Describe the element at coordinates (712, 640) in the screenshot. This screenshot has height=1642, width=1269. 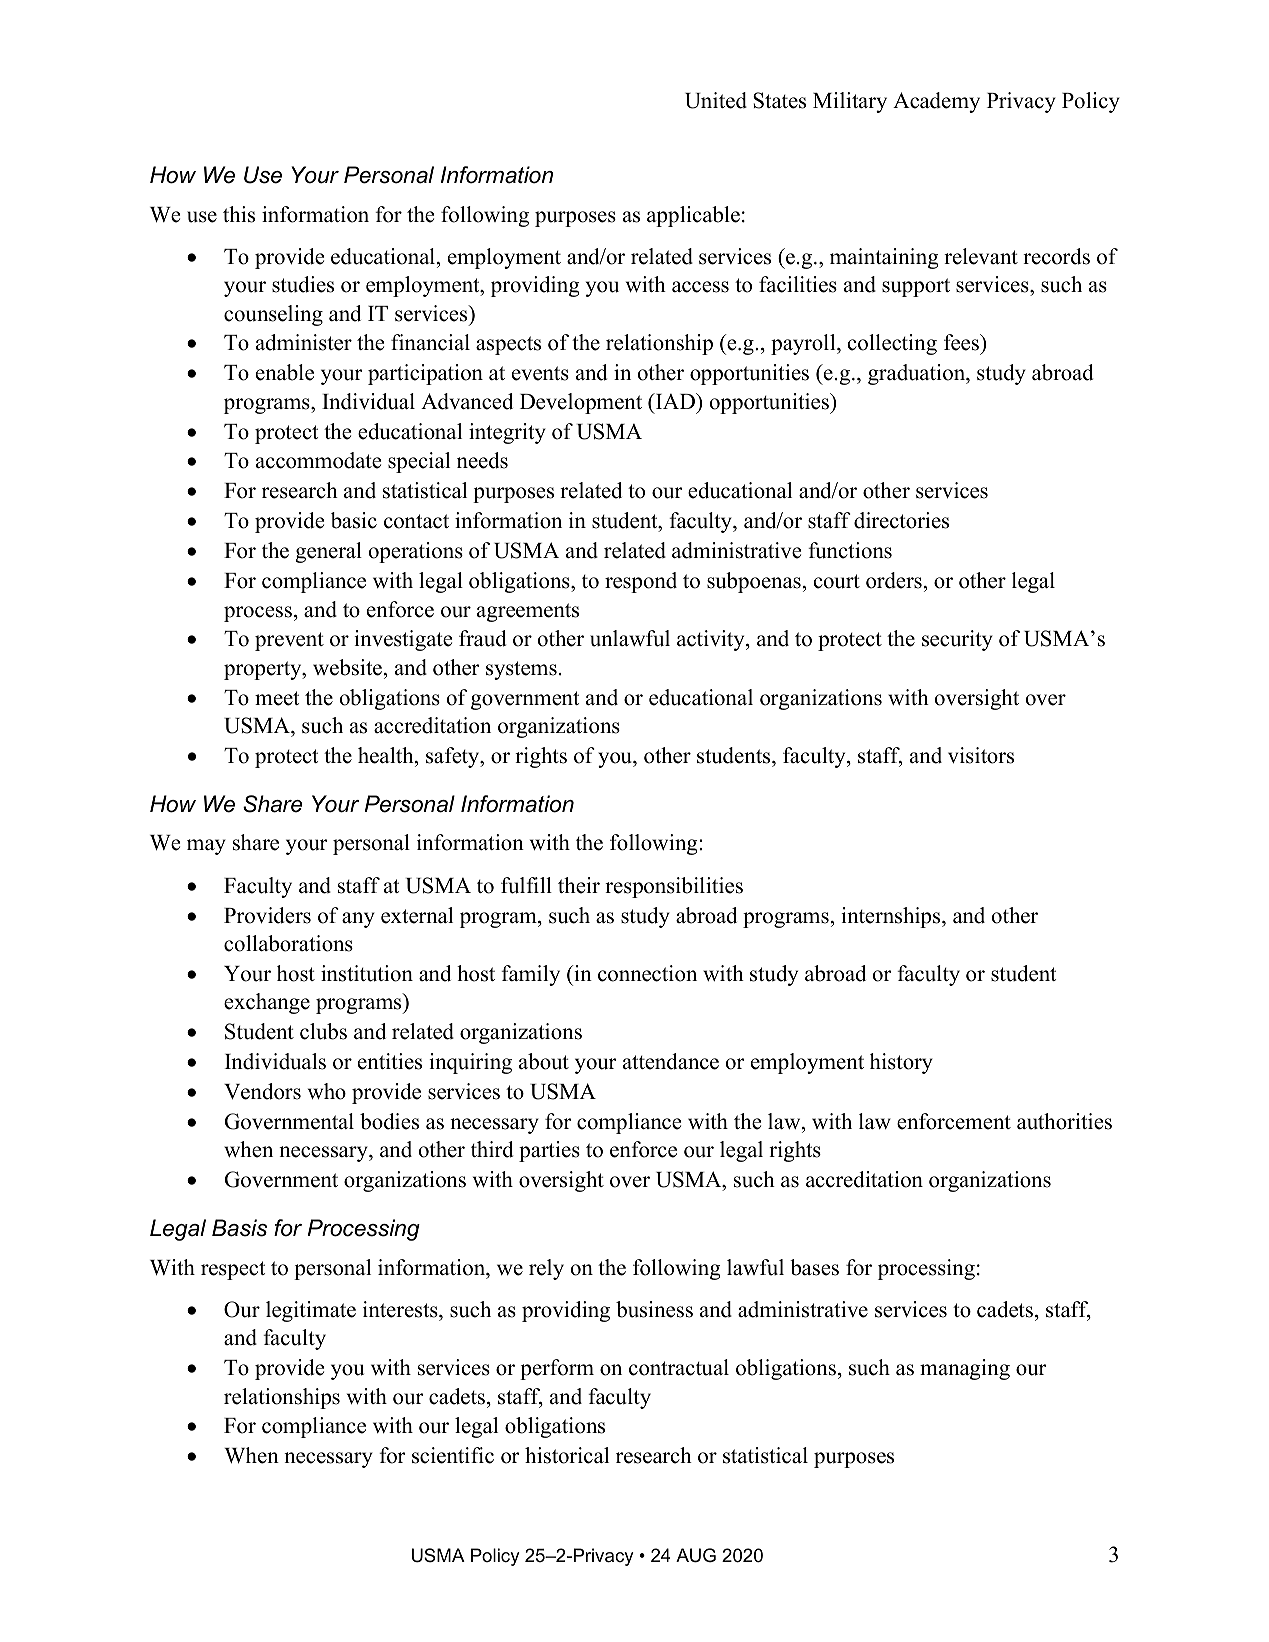
I see `activity` at that location.
